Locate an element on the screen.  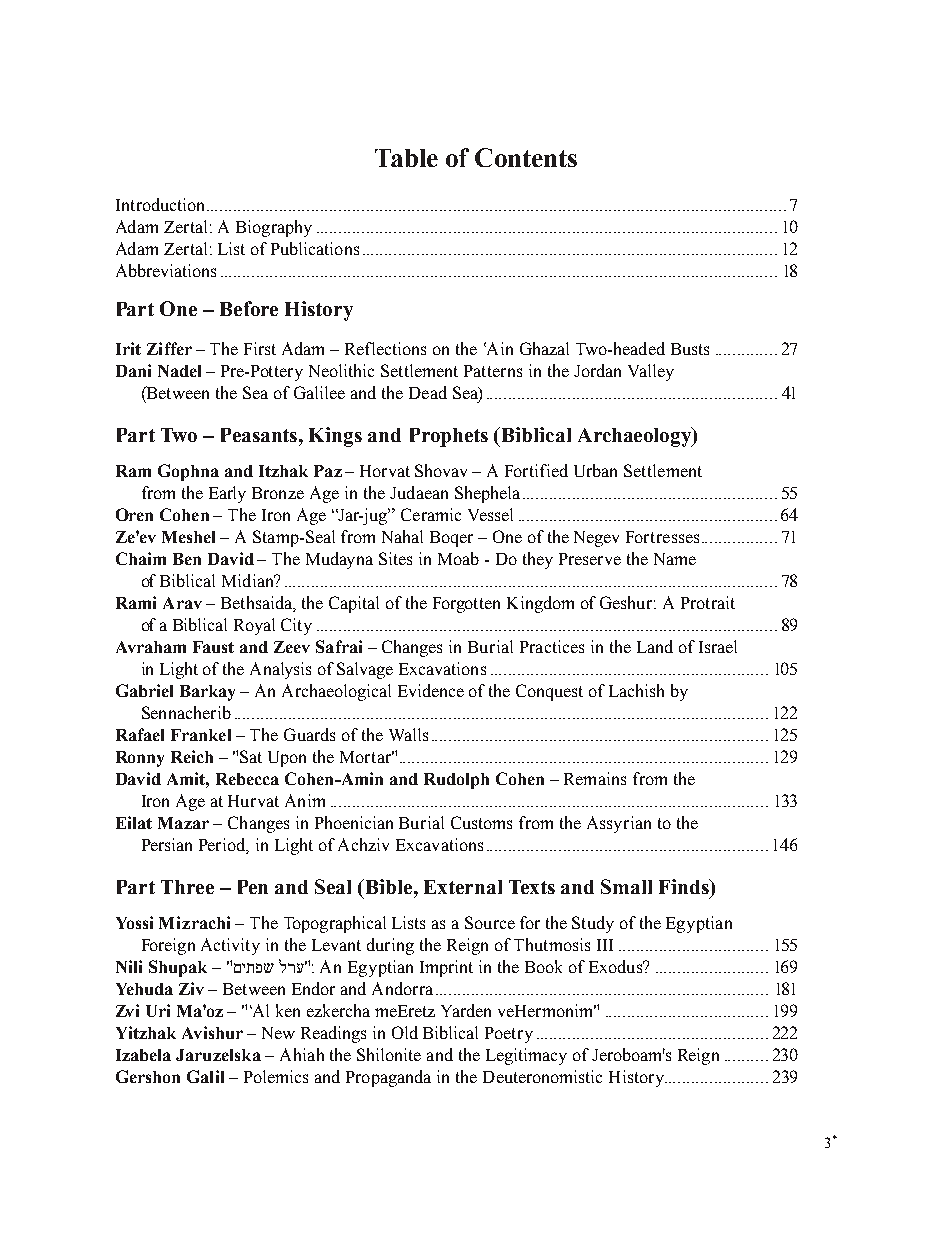
Table is located at coordinates (406, 158).
